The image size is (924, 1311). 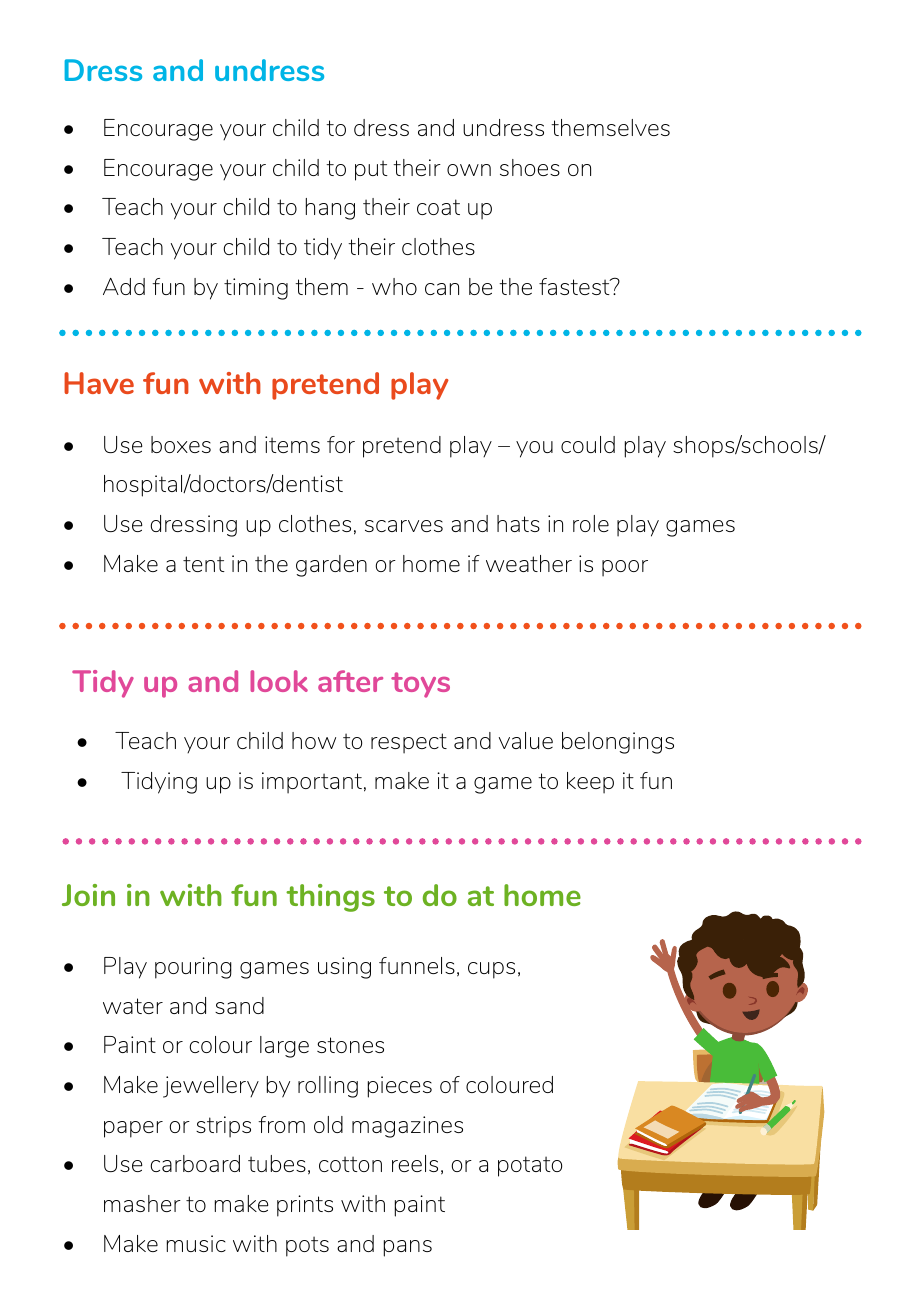 I want to click on look, so click(x=279, y=681).
